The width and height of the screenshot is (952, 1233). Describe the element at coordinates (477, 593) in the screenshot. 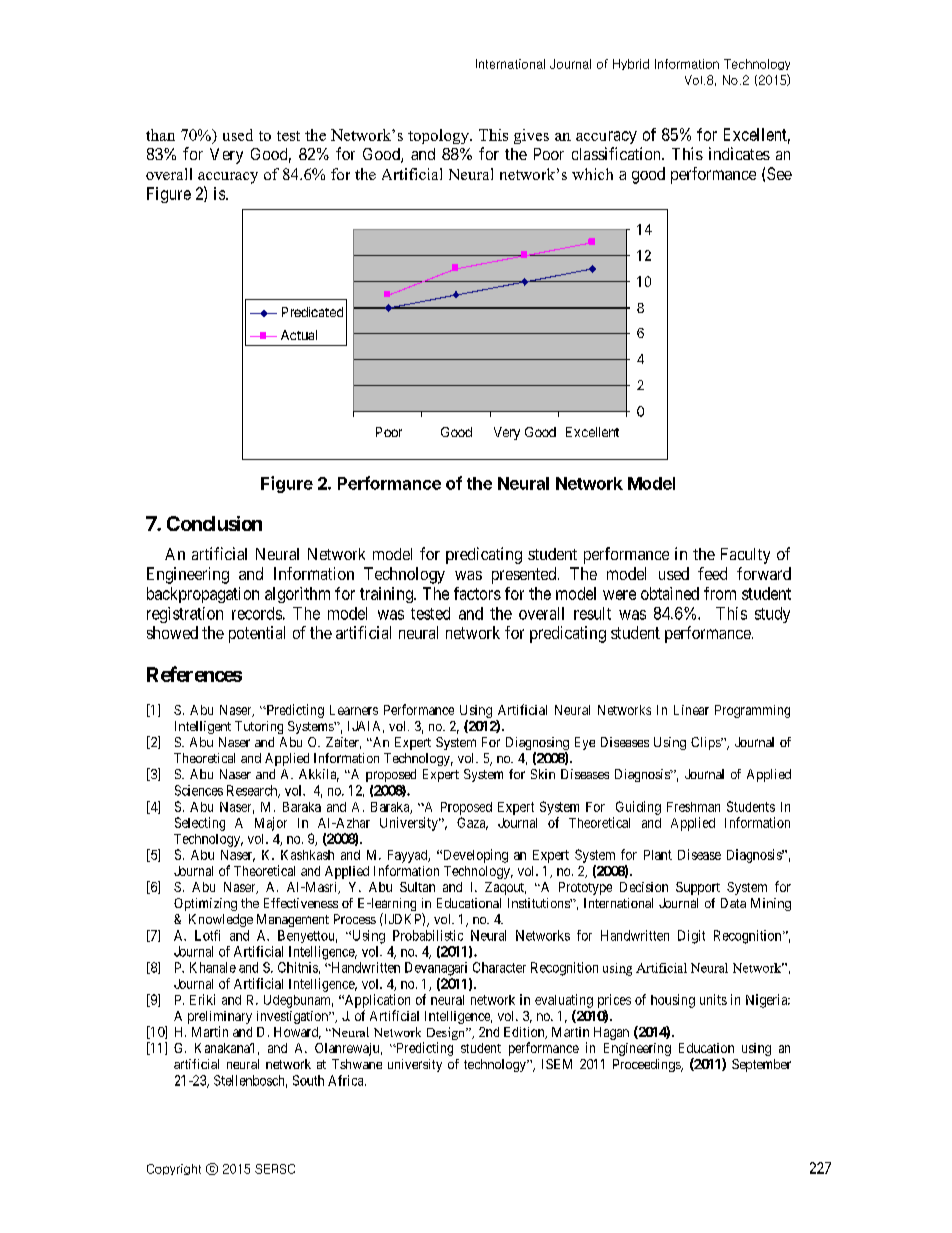

I see `factors` at that location.
